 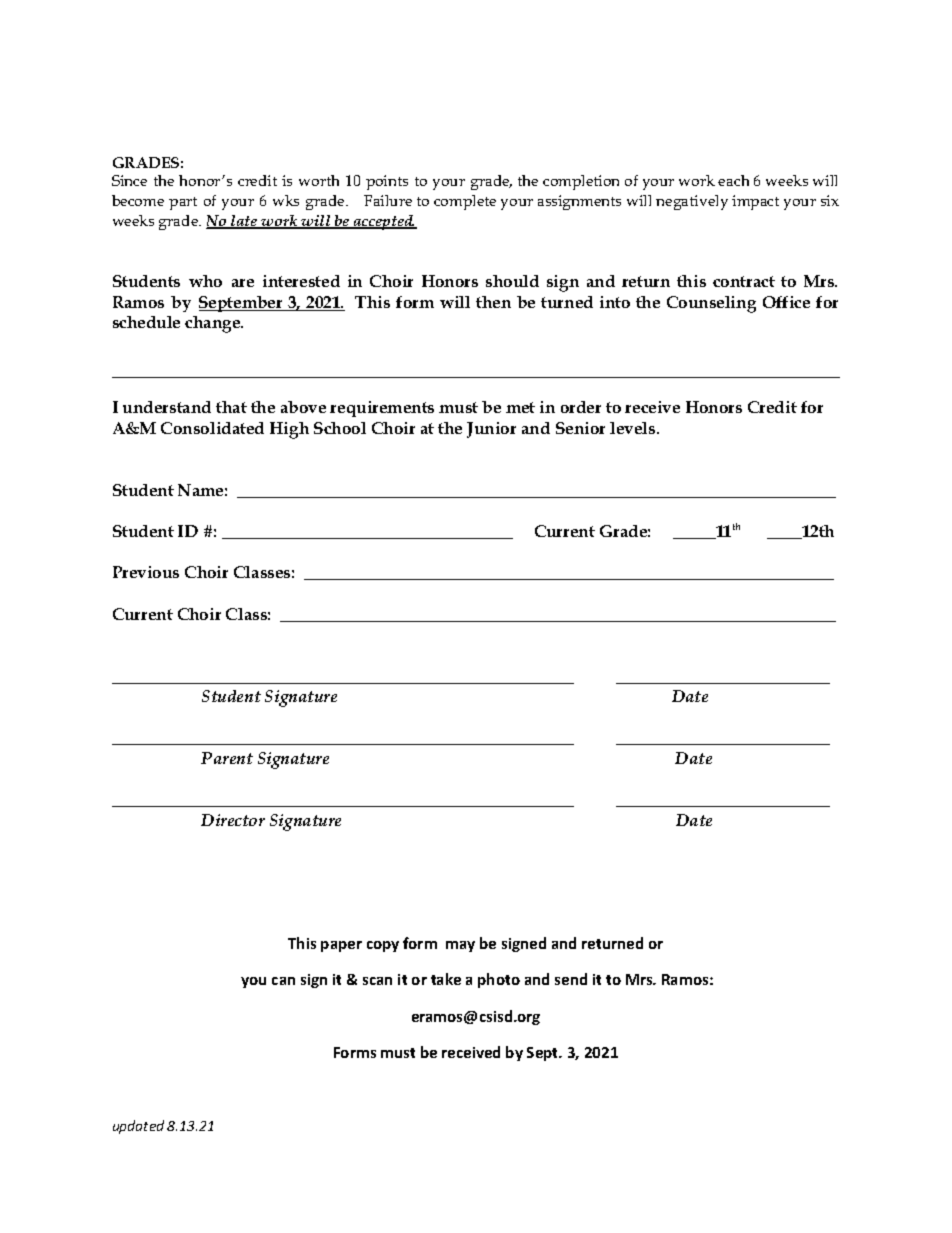 I want to click on levels, so click(x=634, y=428).
